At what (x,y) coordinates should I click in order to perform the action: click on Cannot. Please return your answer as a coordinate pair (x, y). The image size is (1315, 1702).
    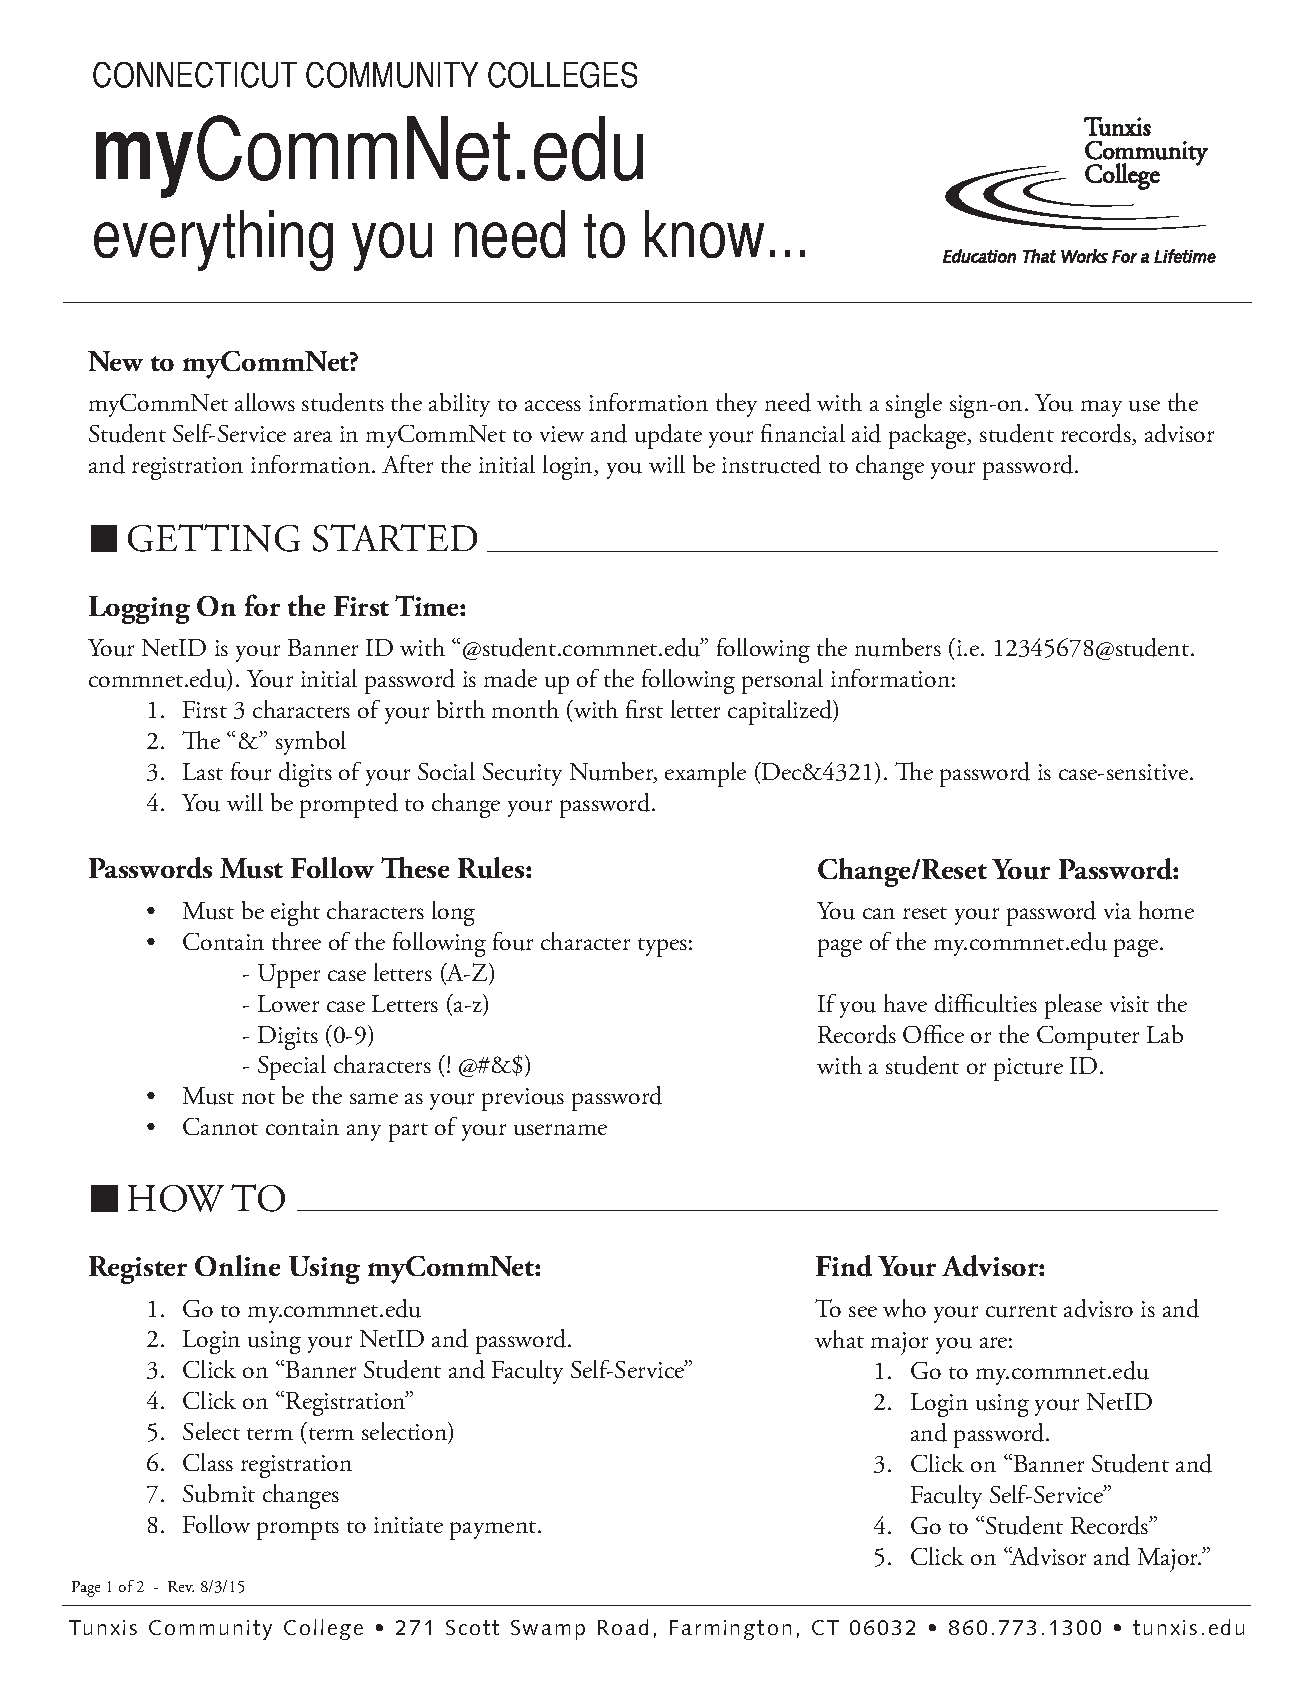
    Looking at the image, I should click on (220, 1126).
